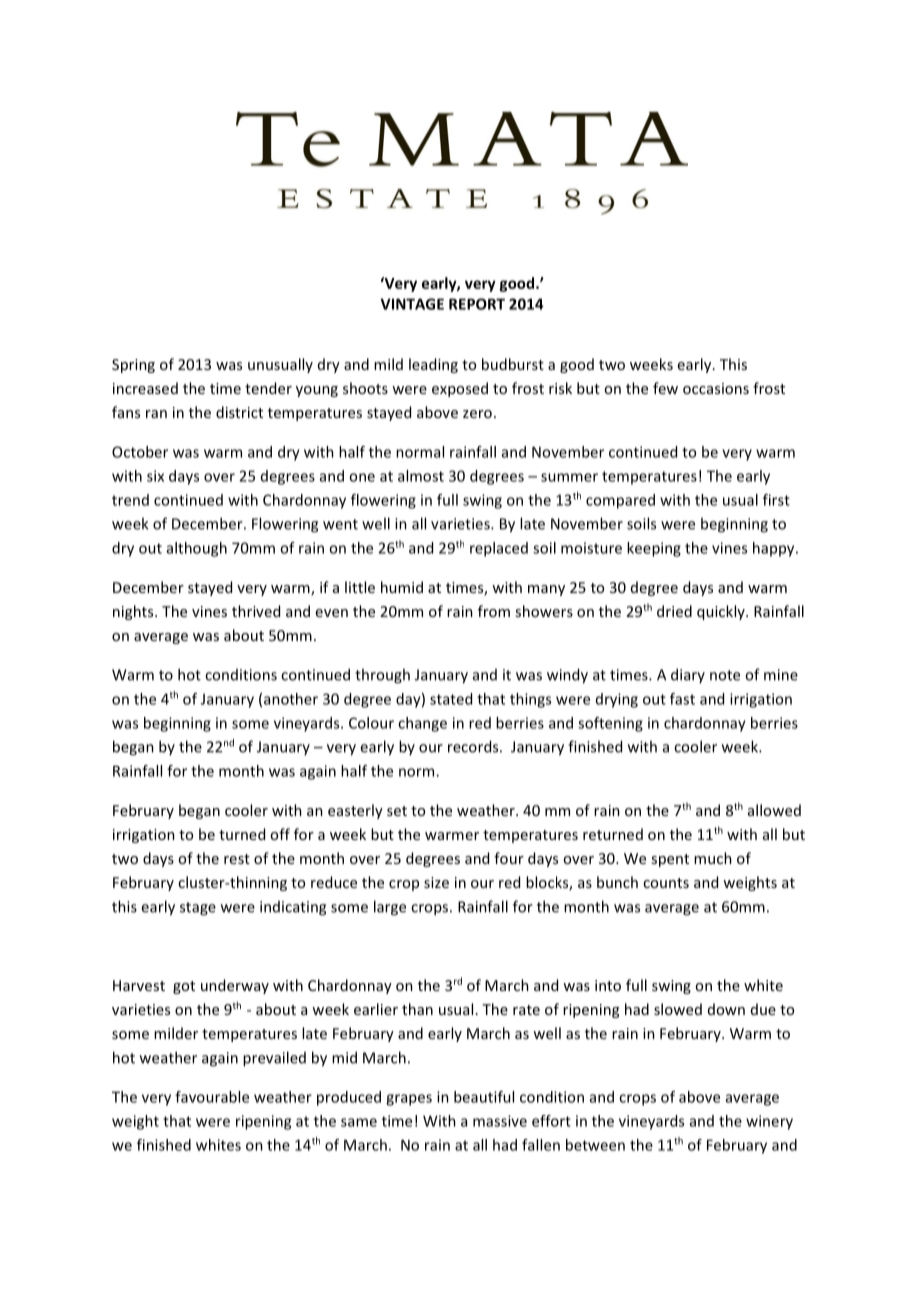 The image size is (924, 1308). What do you see at coordinates (371, 723) in the screenshot?
I see `Colour` at bounding box center [371, 723].
